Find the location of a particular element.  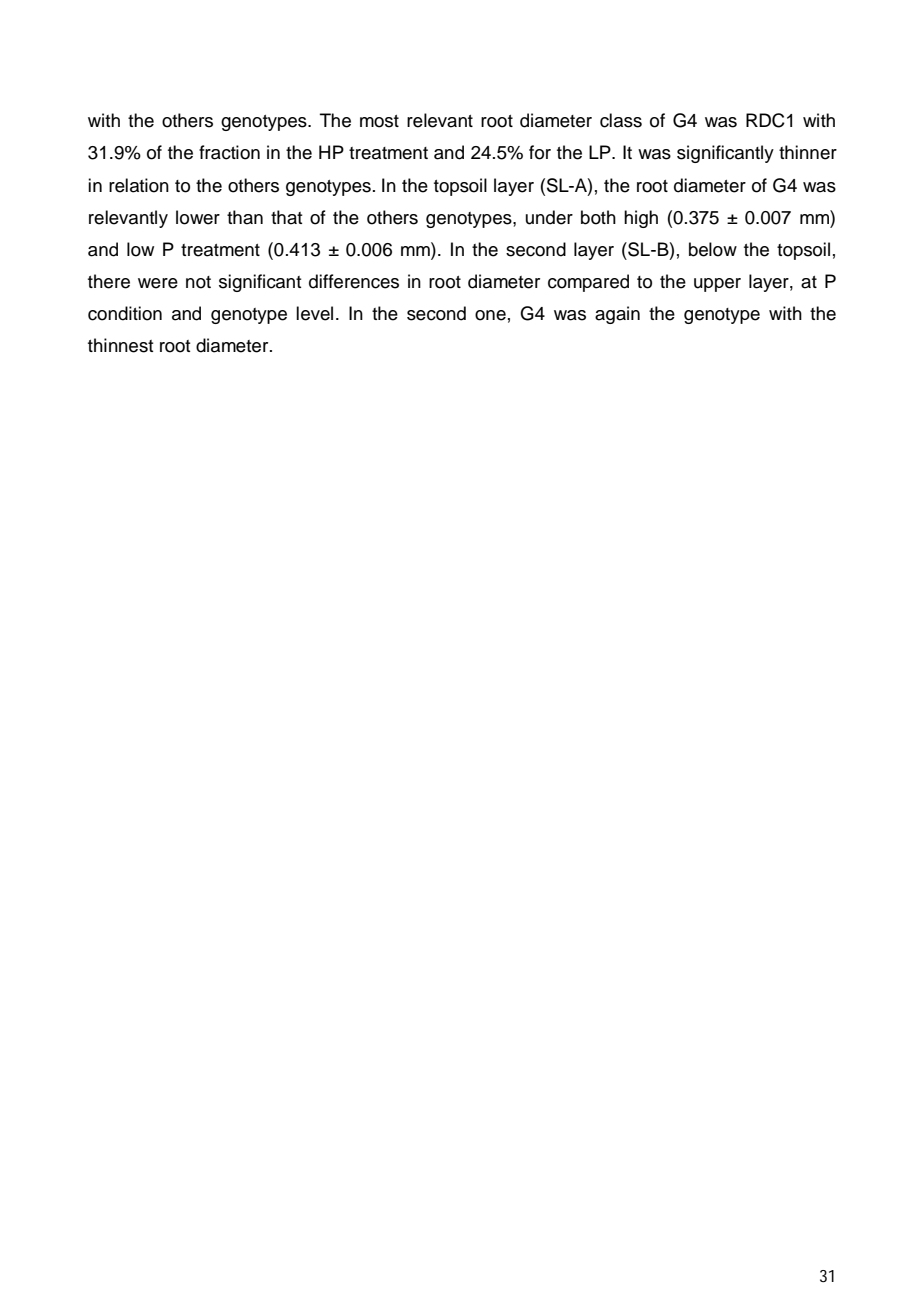

thinnest is located at coordinates (121, 345).
